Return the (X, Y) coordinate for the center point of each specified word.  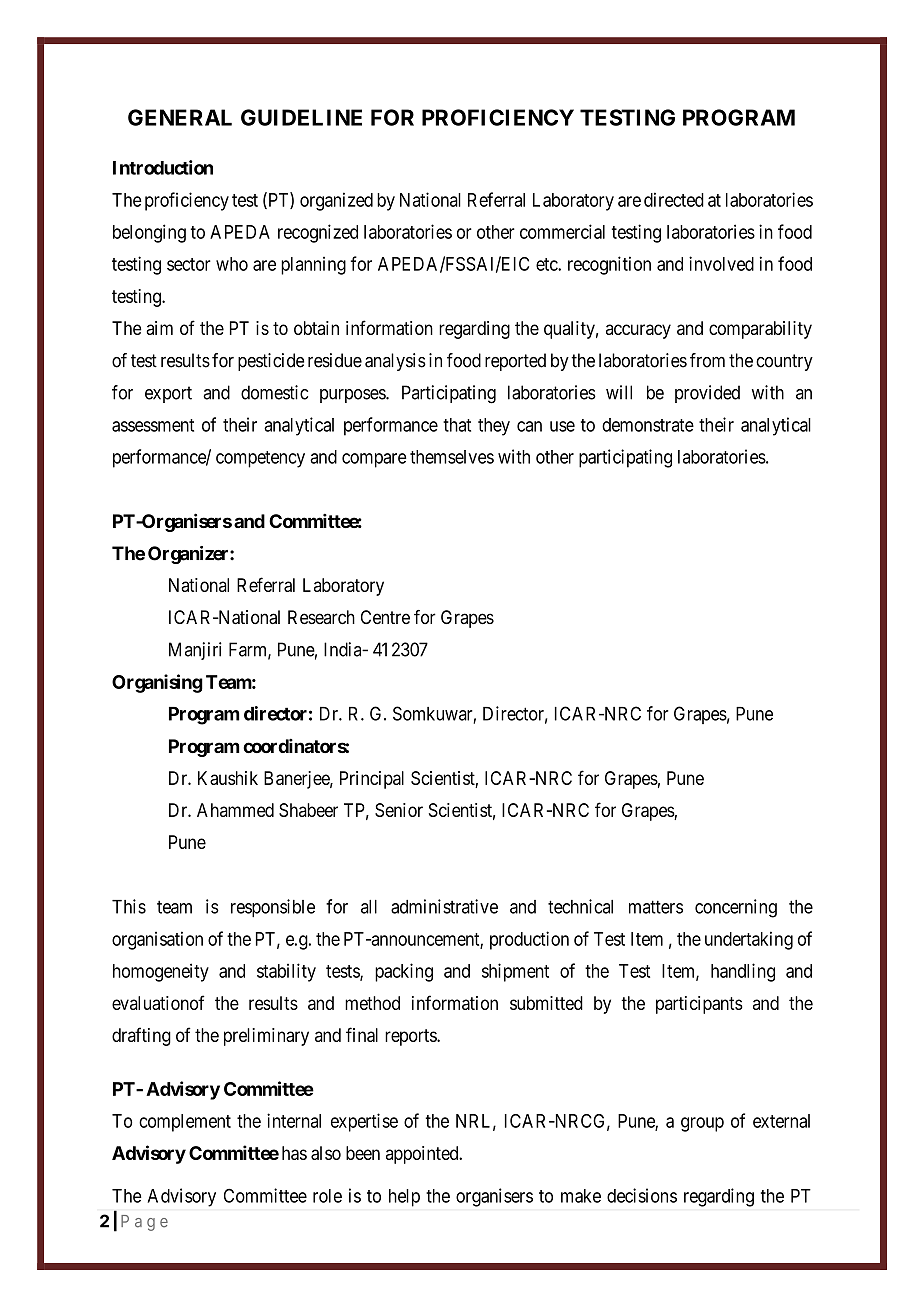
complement (185, 1123)
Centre (385, 617)
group (702, 1124)
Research (321, 617)
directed (674, 199)
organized (336, 201)
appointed (423, 1155)
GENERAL (180, 117)
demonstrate (648, 425)
